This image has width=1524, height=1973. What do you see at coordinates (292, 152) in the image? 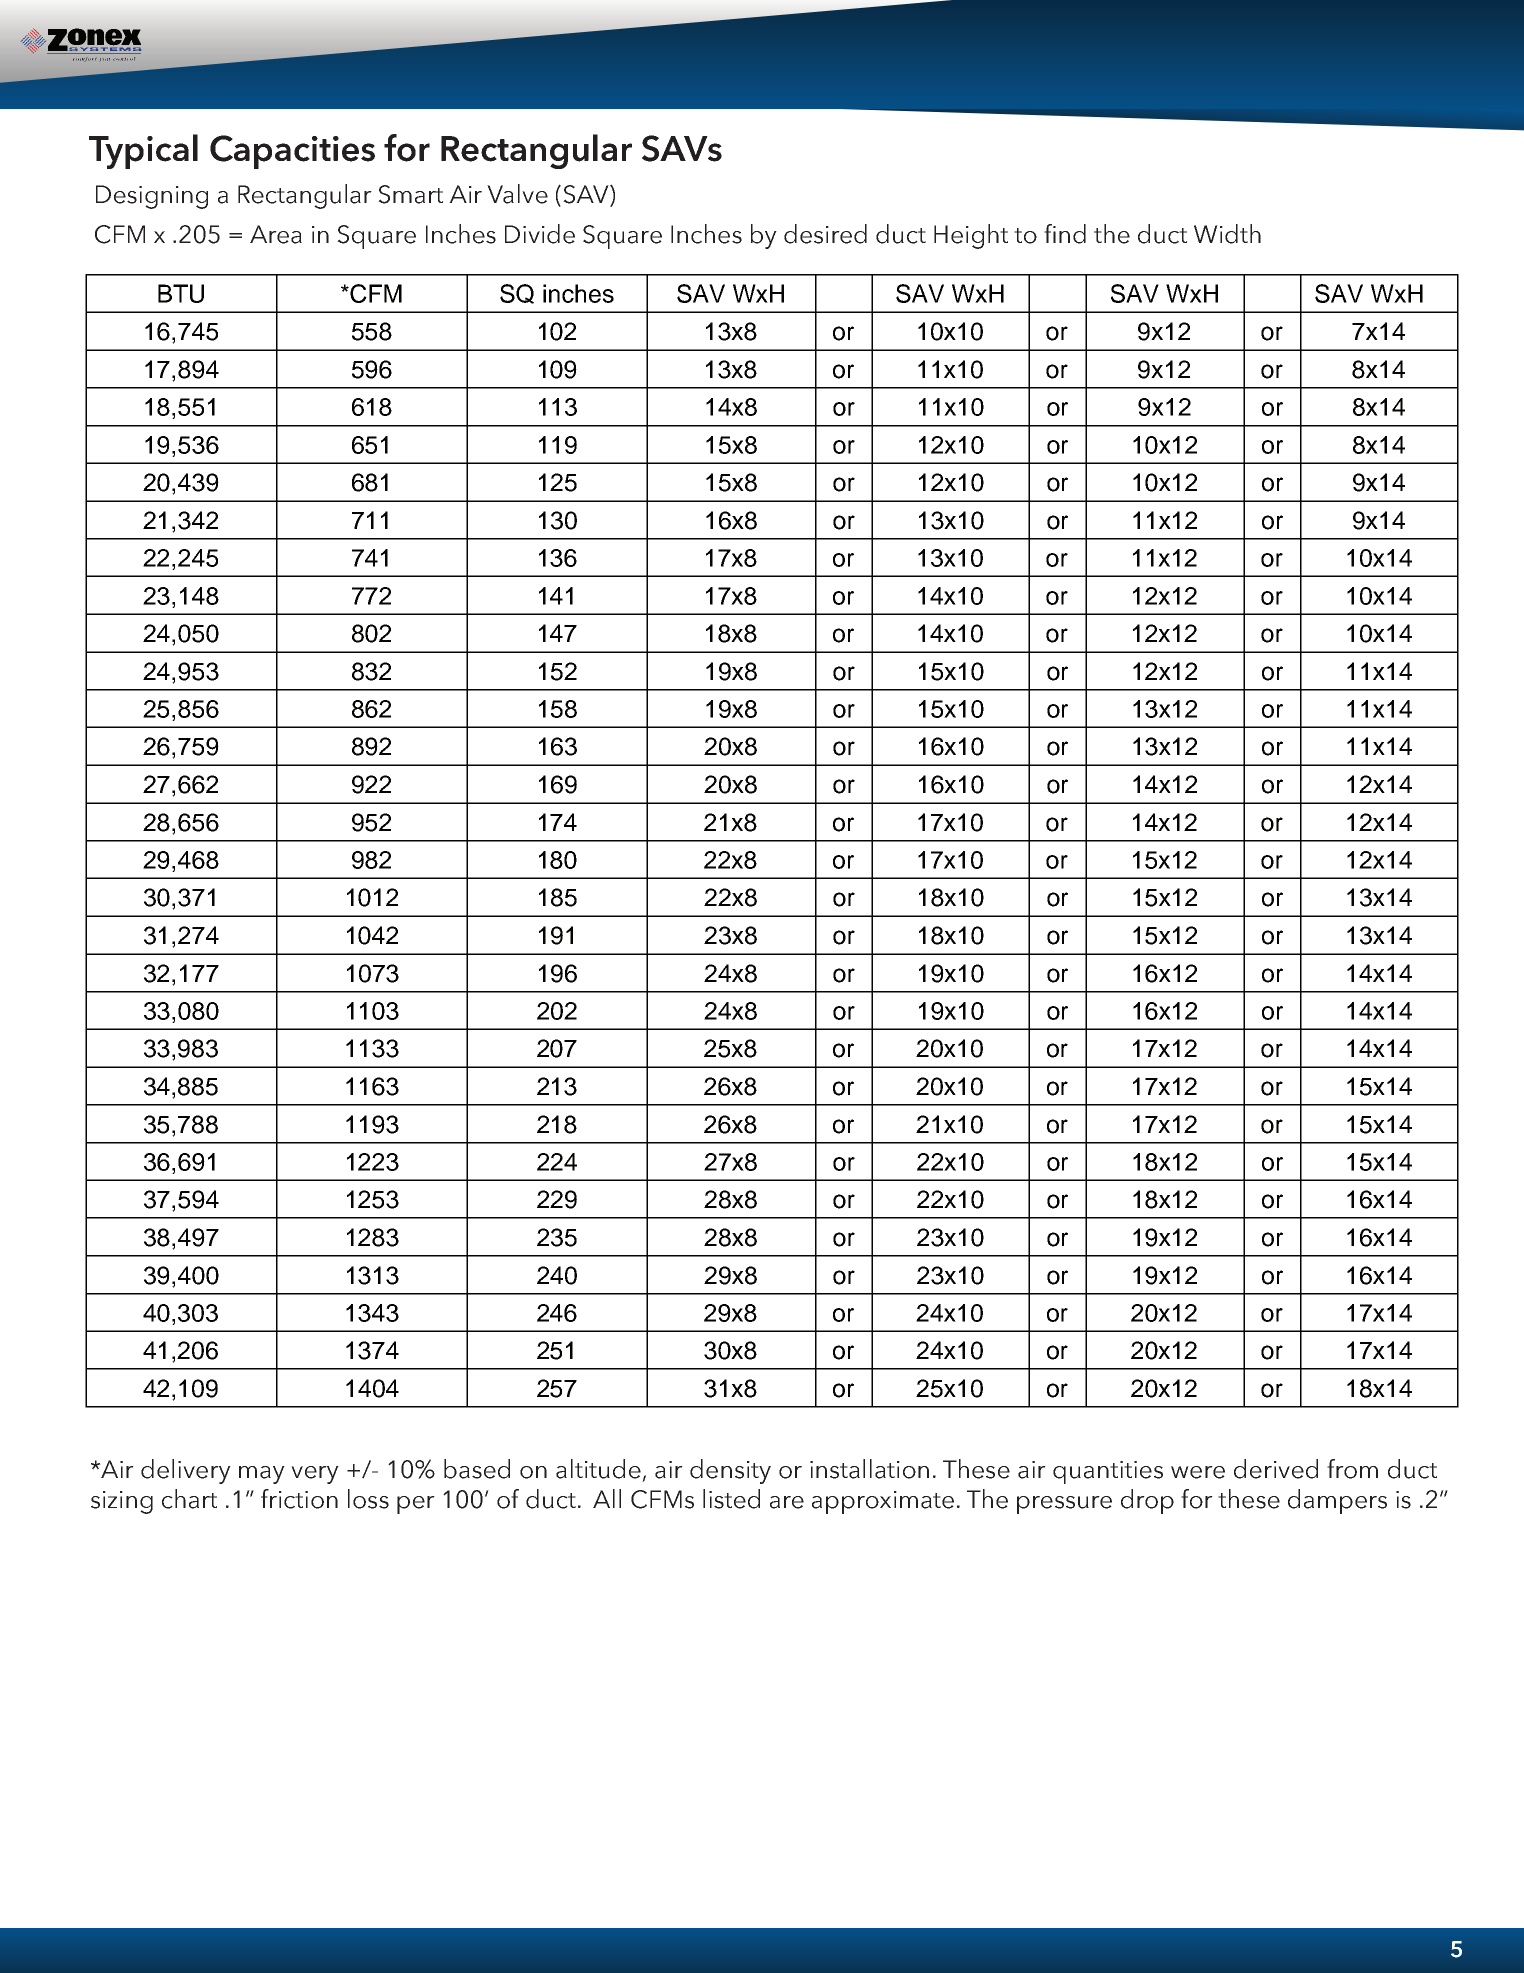
I see `Capacities` at bounding box center [292, 152].
